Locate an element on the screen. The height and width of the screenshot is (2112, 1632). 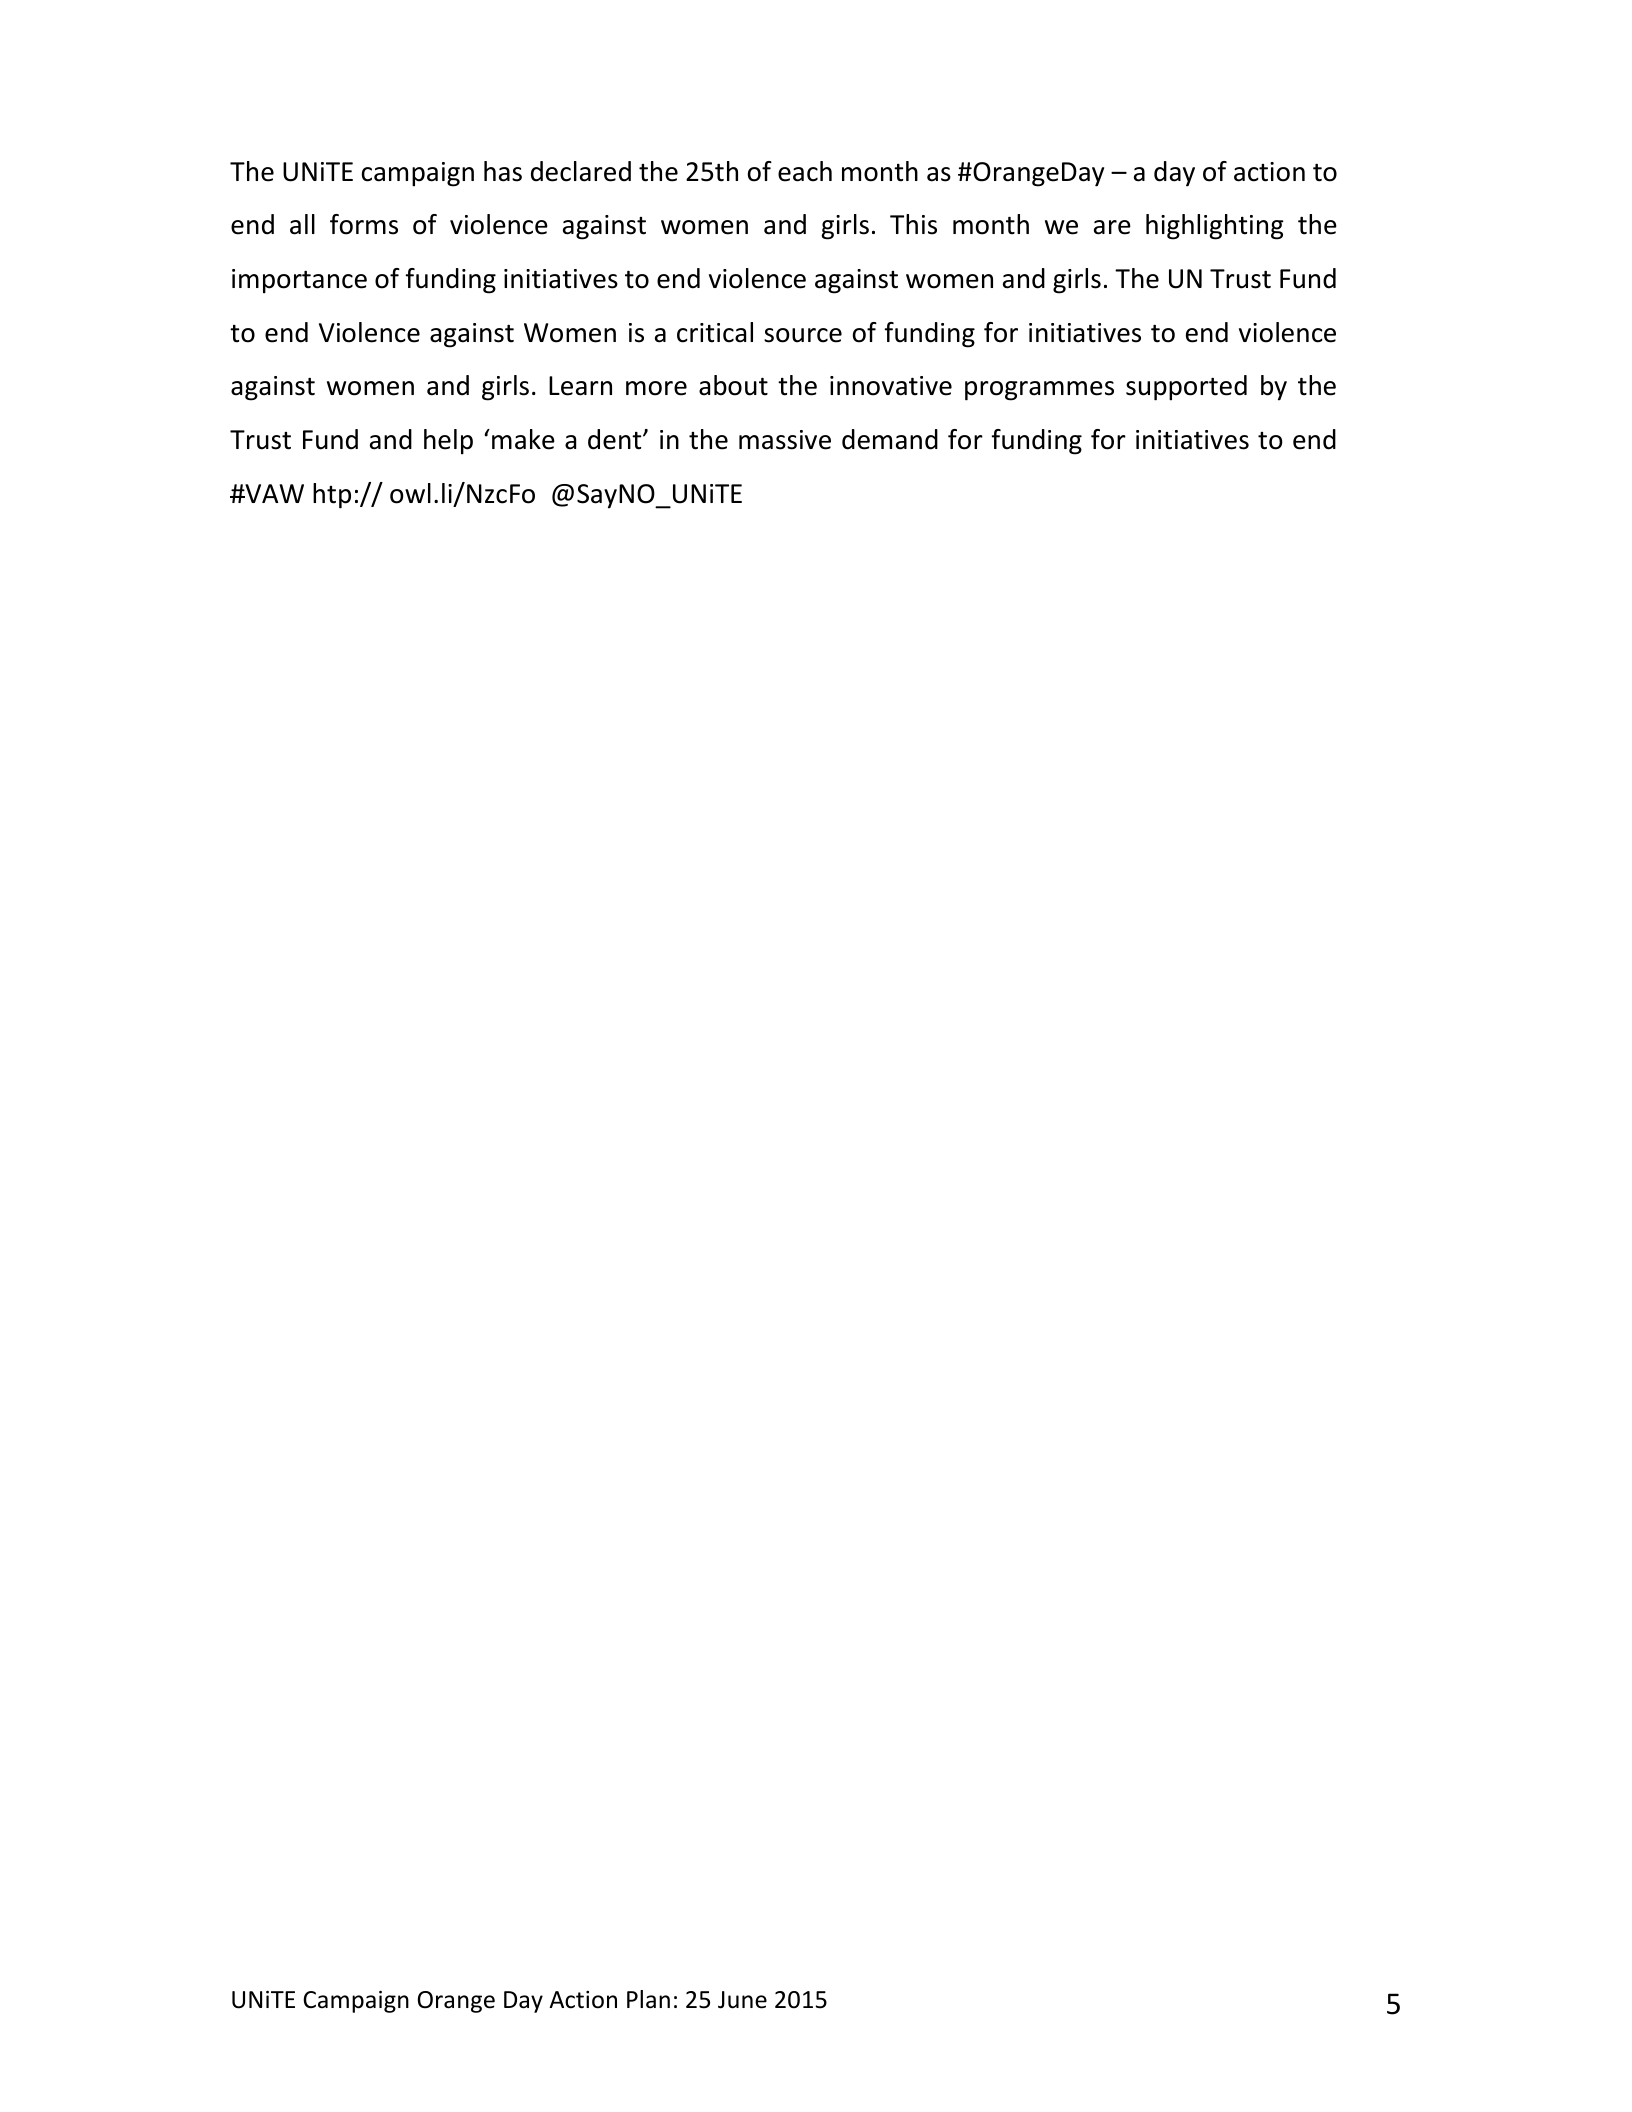
Plan is located at coordinates (648, 1999).
